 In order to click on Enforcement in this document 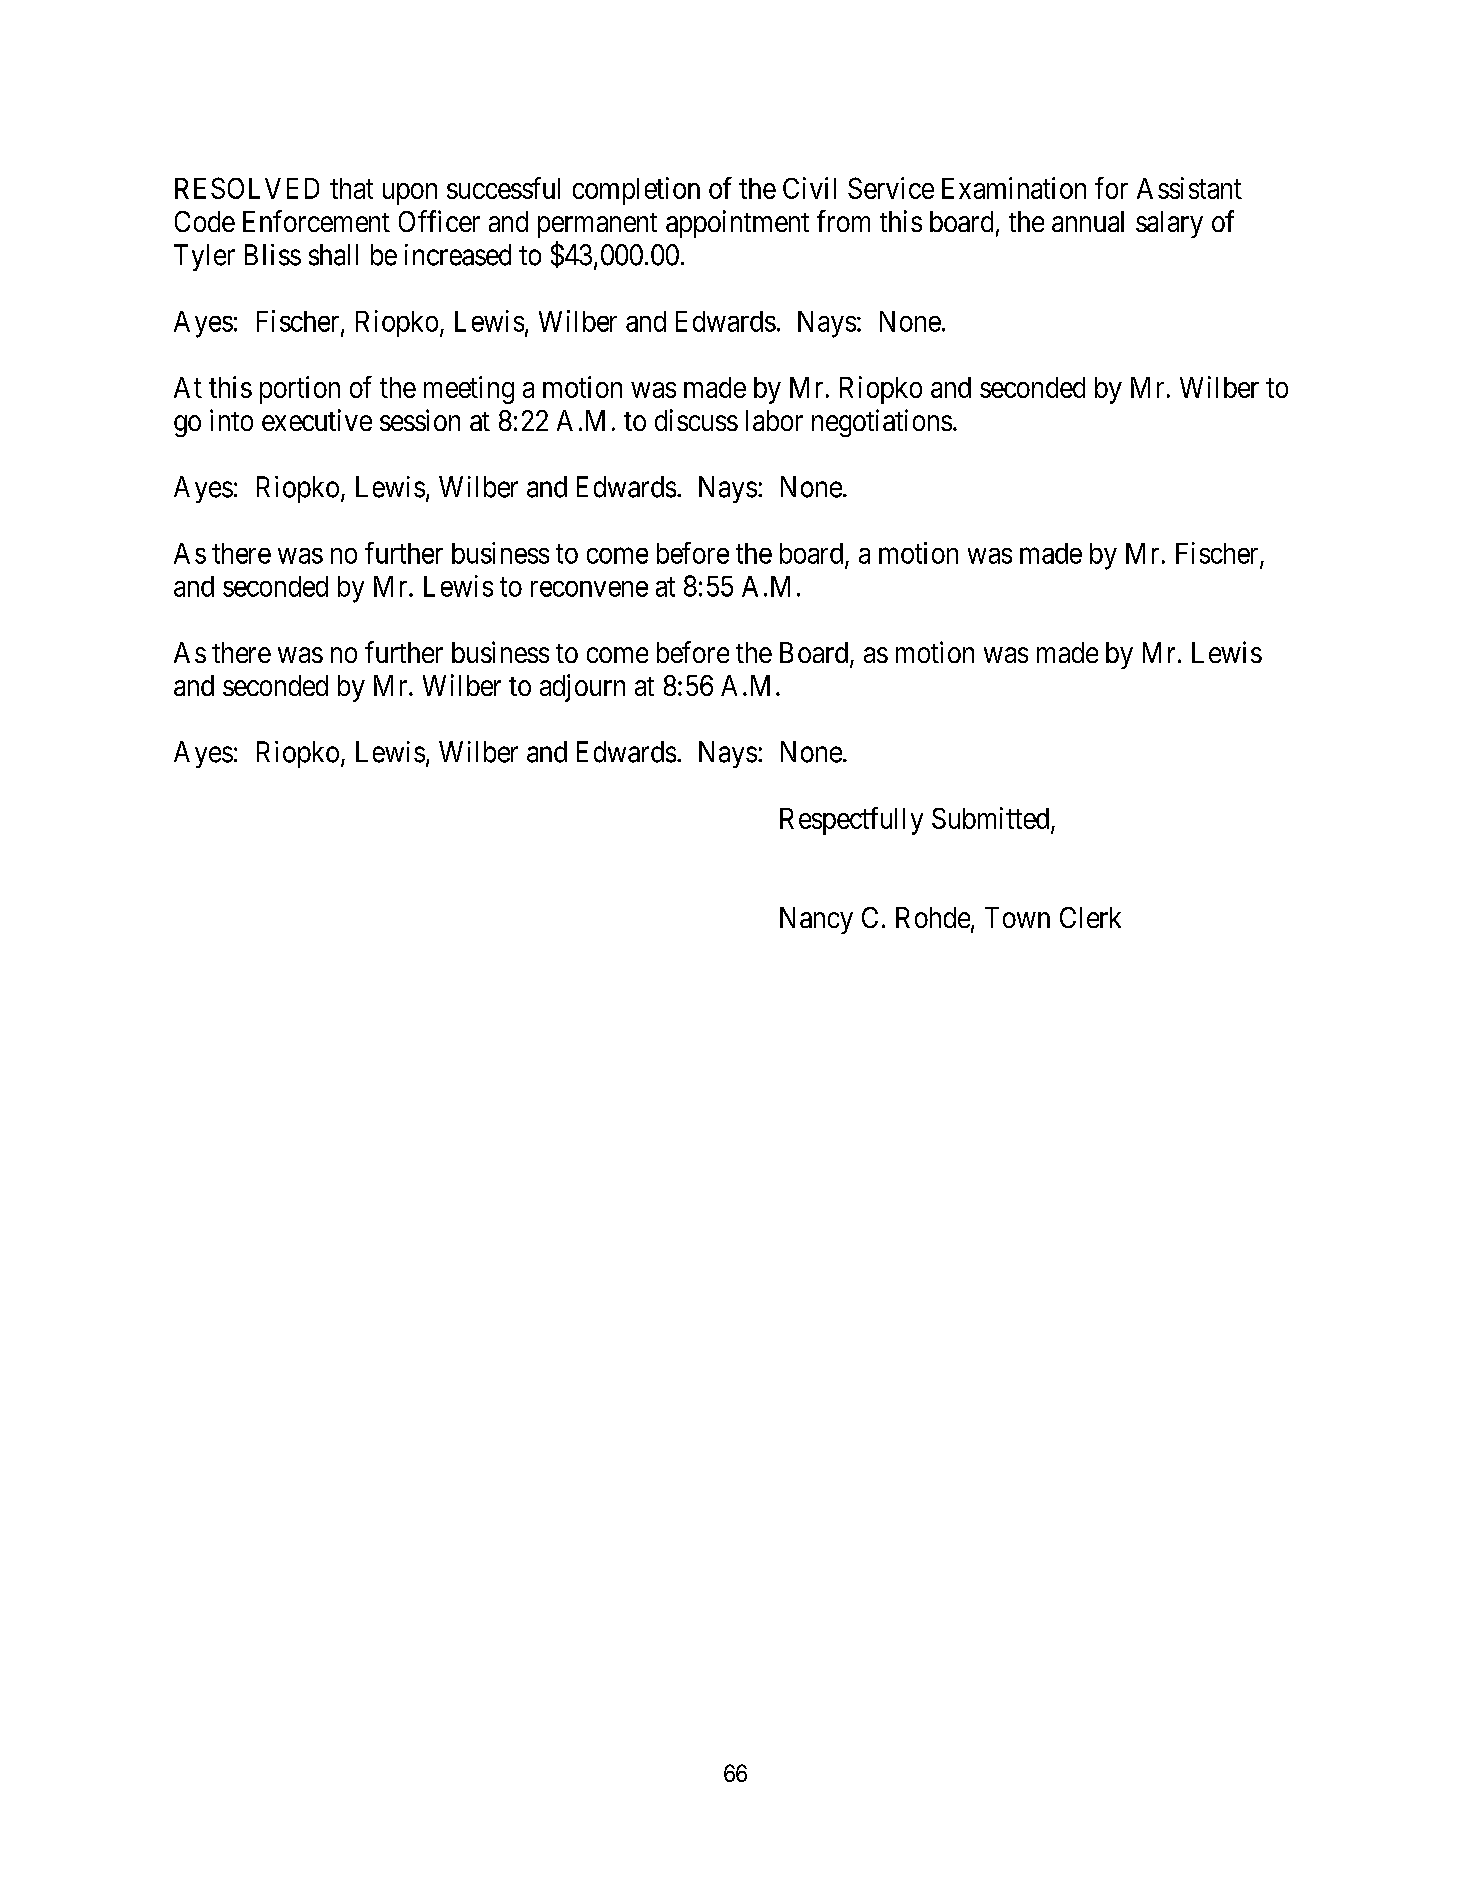, I will do `click(316, 221)`.
